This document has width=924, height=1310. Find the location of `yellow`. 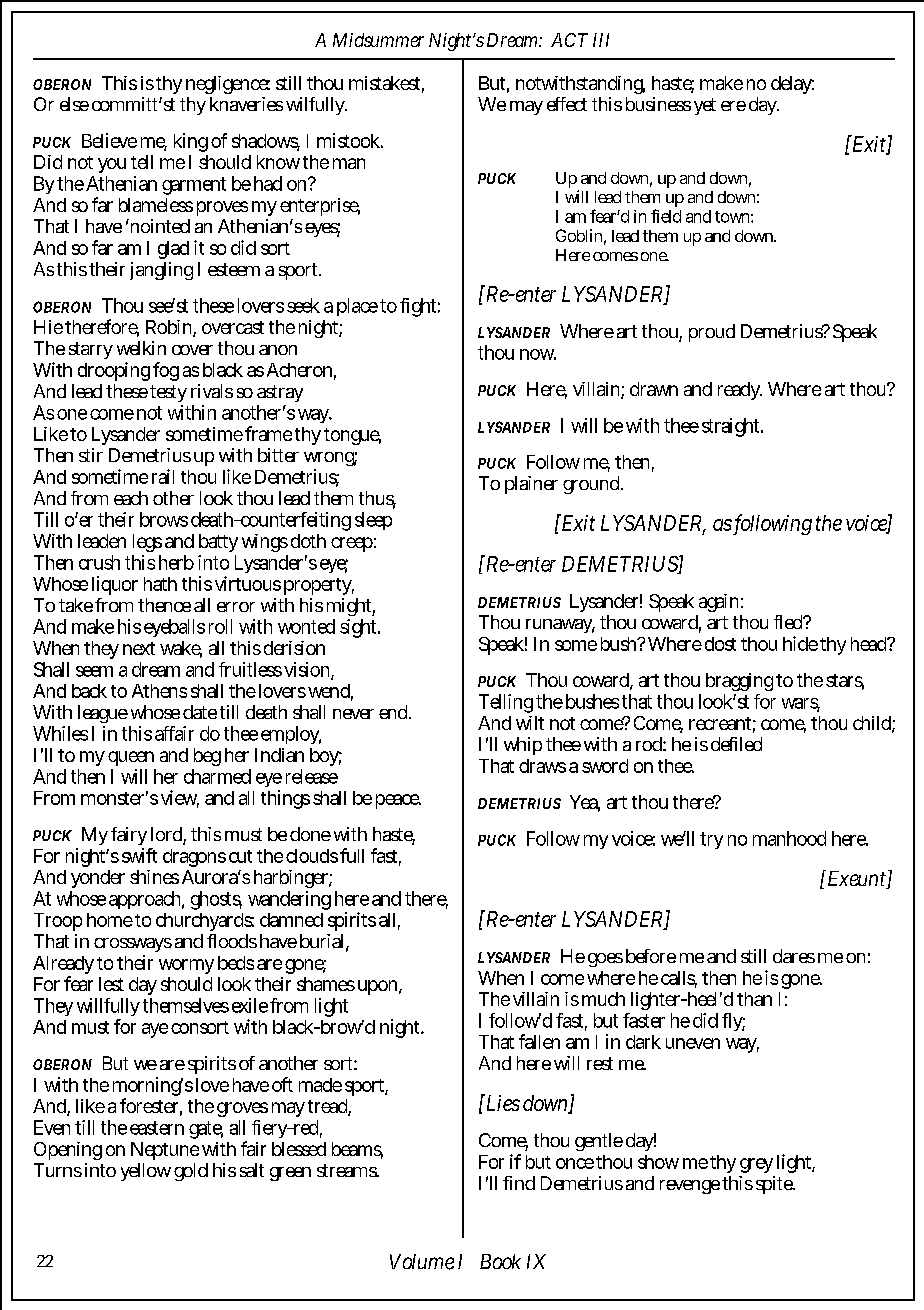

yellow is located at coordinates (146, 1172).
